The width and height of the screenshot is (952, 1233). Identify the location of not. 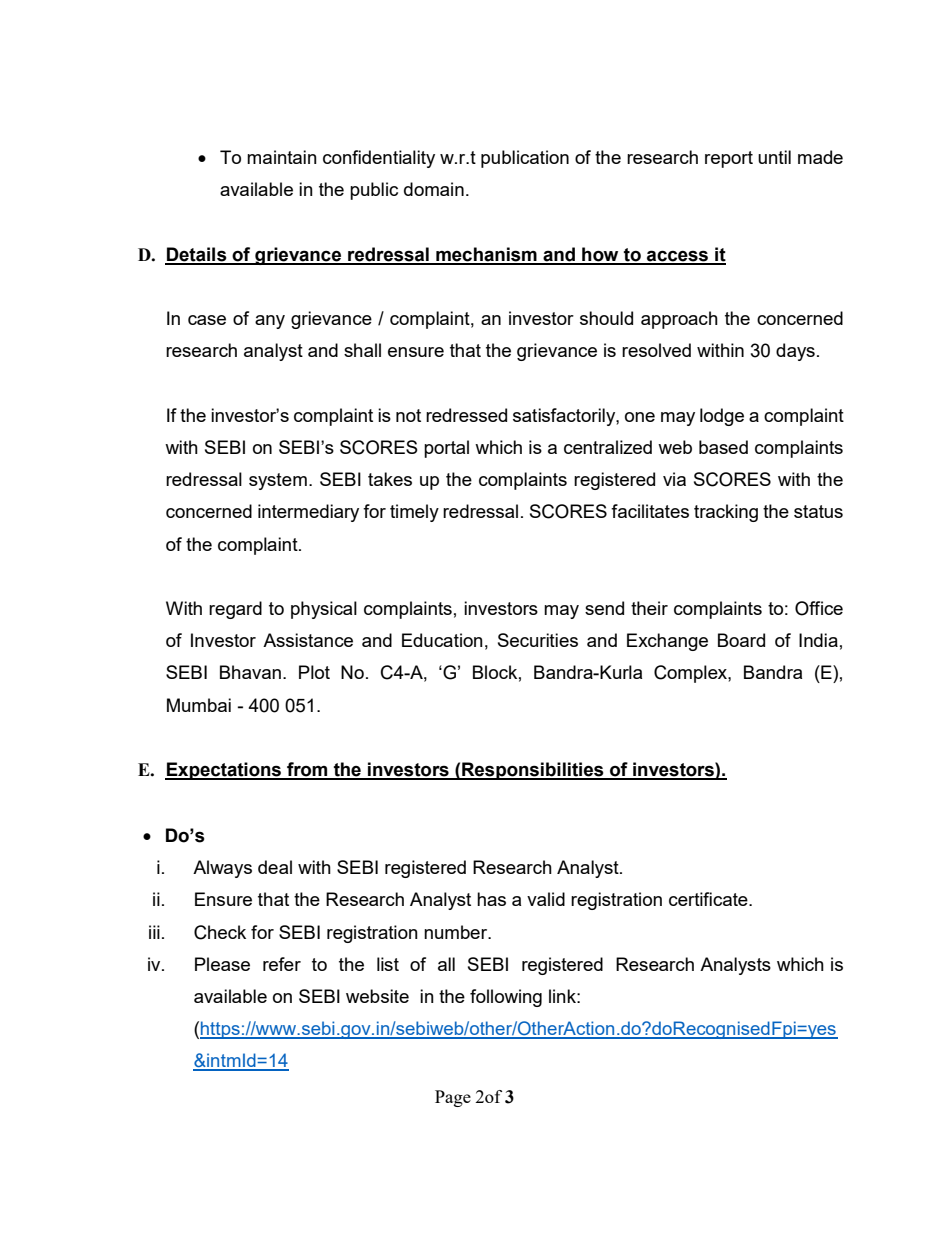
(408, 415).
